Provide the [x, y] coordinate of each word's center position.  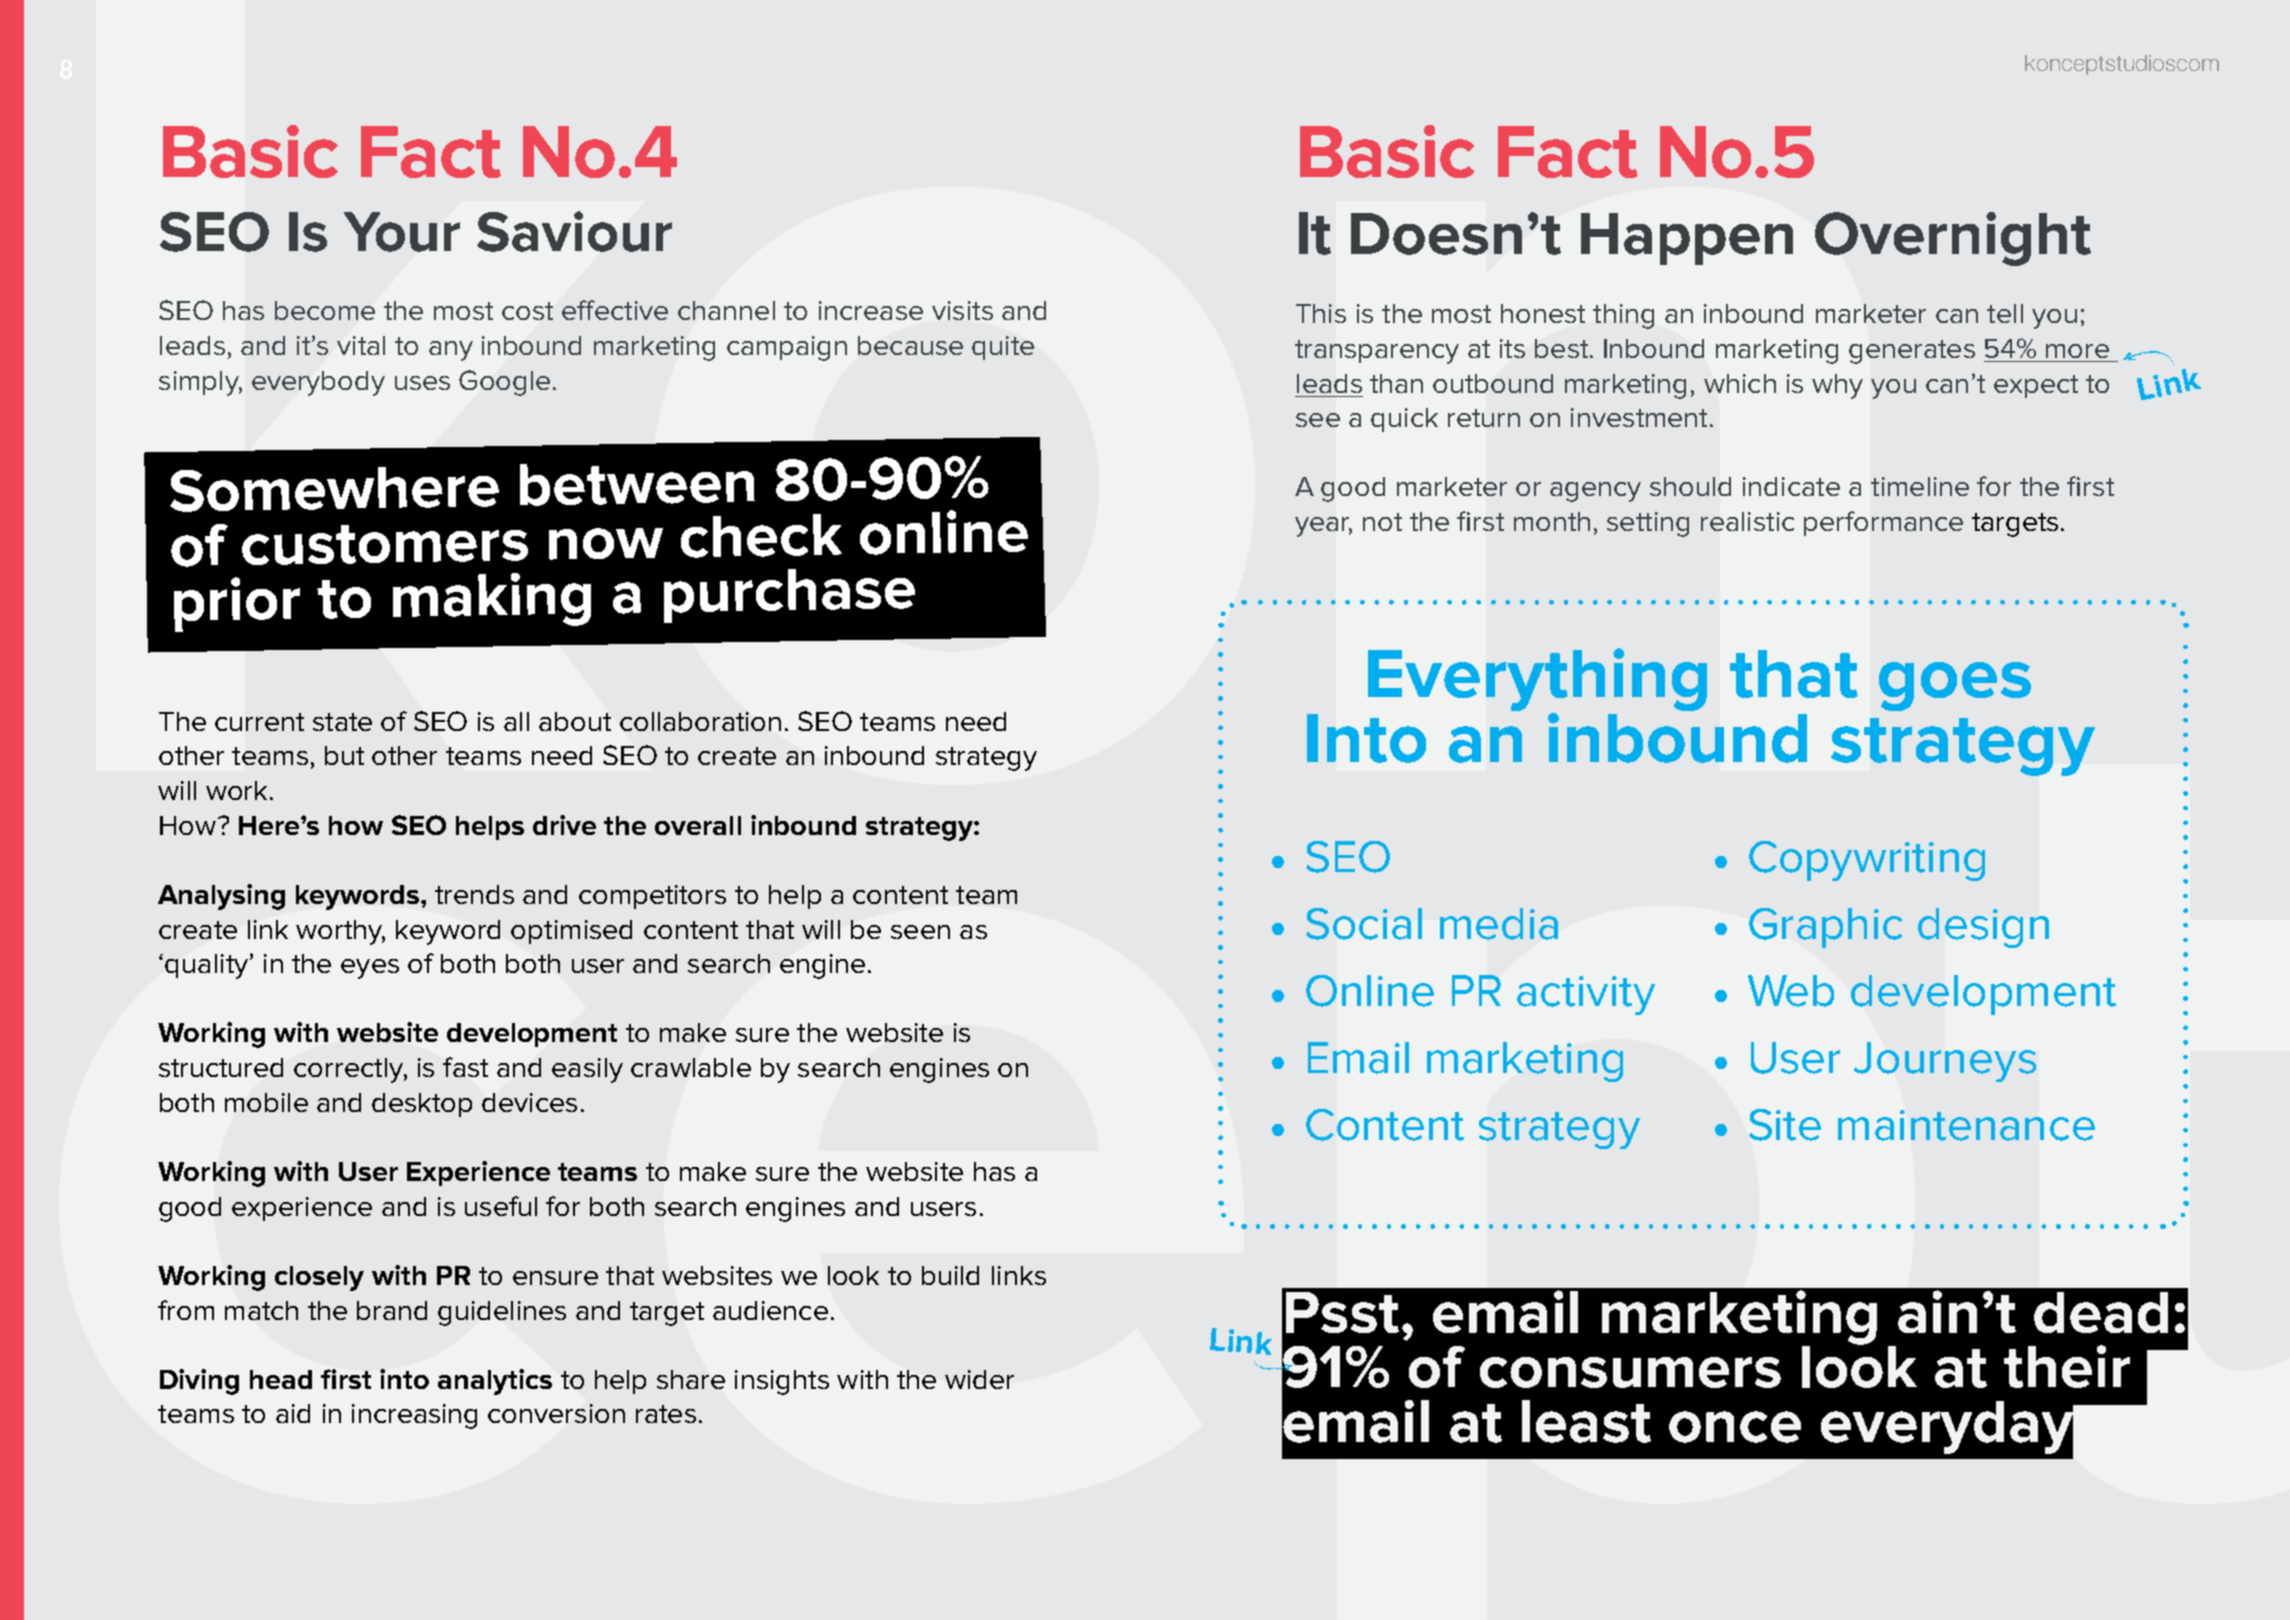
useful [501, 1206]
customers [385, 545]
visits [962, 310]
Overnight [1953, 239]
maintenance [1966, 1125]
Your [402, 232]
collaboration [700, 721]
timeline [1920, 486]
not [1382, 522]
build [950, 1275]
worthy [340, 932]
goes [1955, 686]
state [342, 722]
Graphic [1825, 928]
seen [920, 932]
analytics [495, 1382]
